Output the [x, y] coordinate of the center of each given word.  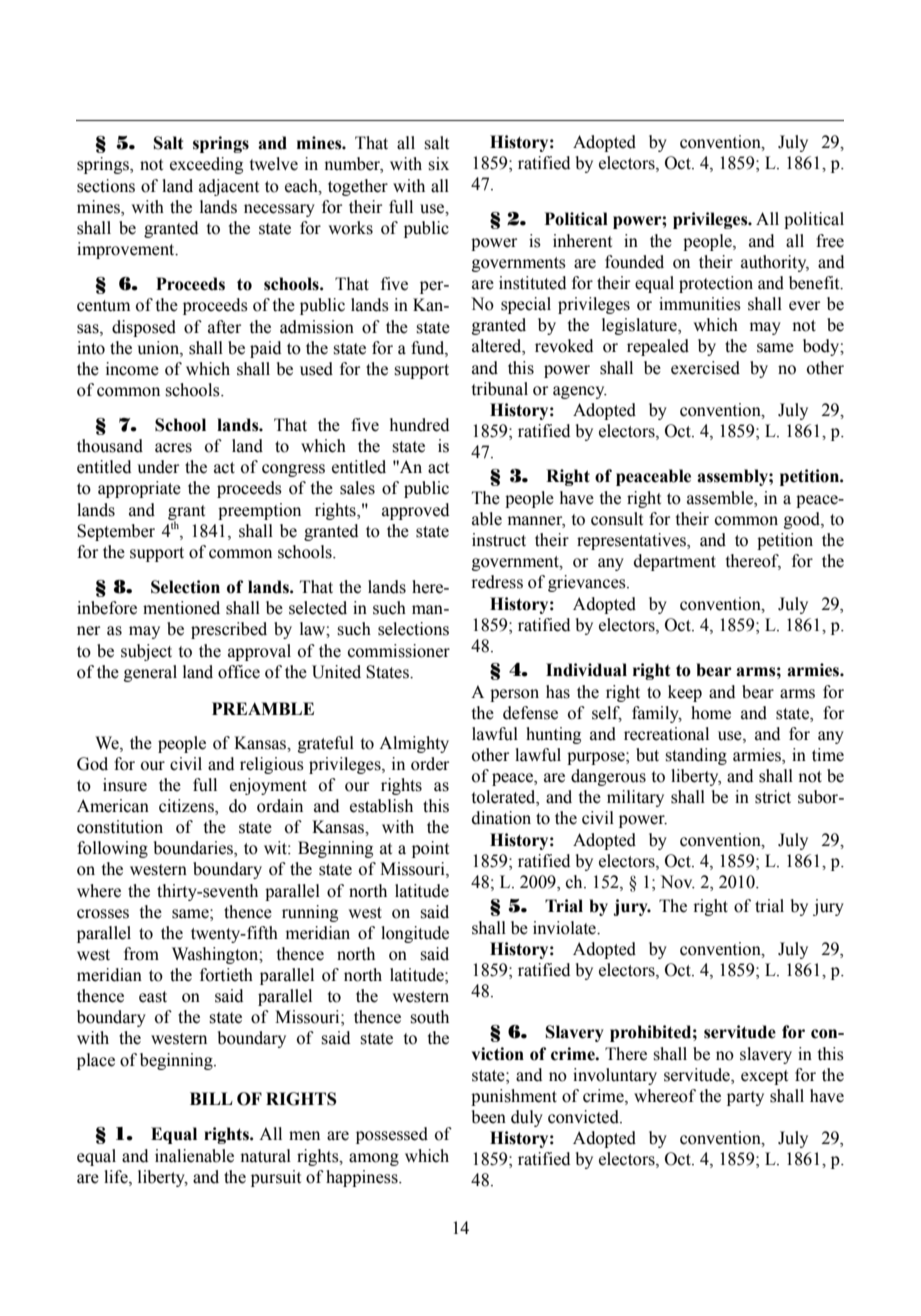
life [117, 1177]
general [150, 673]
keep [685, 693]
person [514, 695]
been [489, 1117]
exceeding [206, 165]
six [438, 164]
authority [775, 263]
